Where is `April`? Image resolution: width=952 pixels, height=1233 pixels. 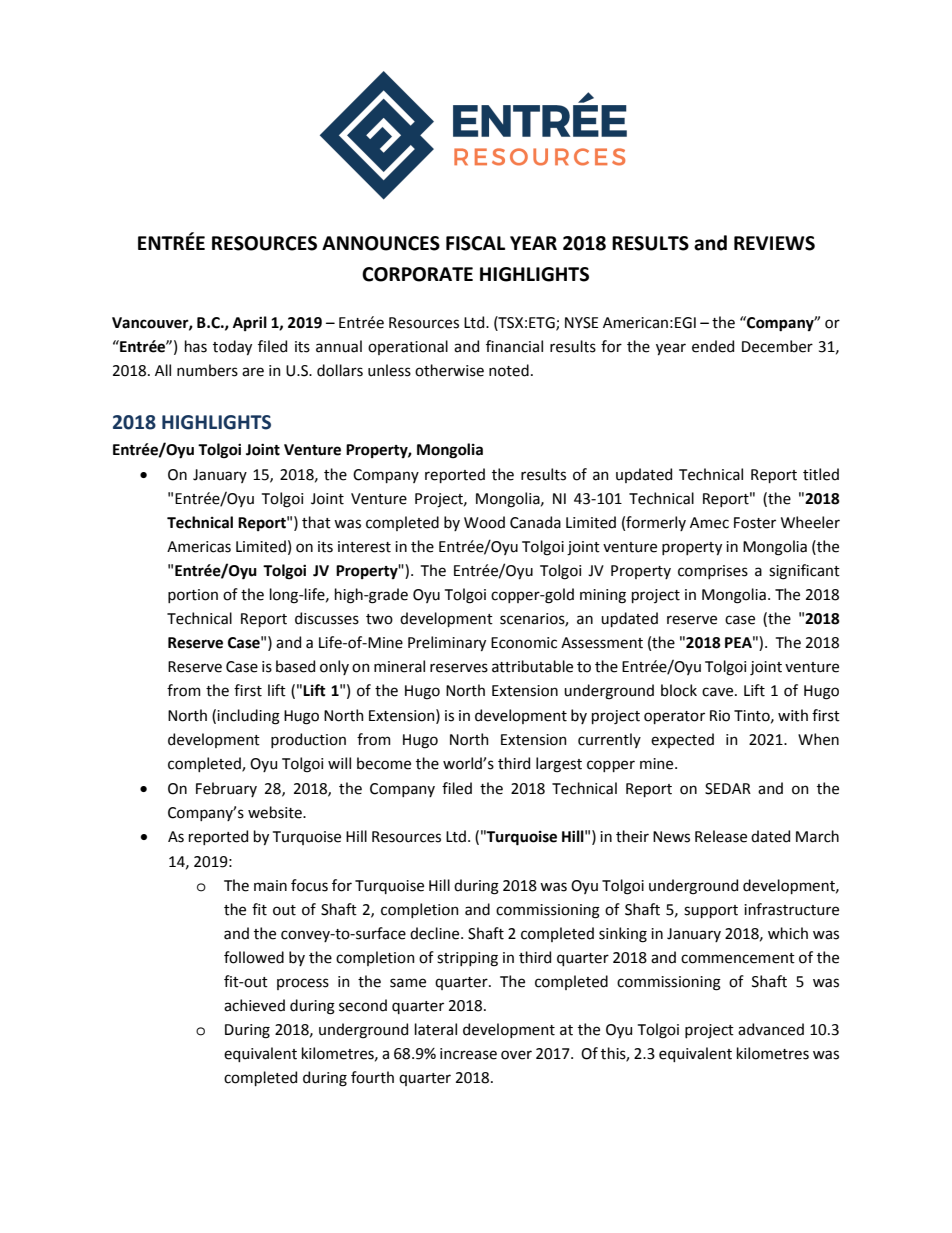 April is located at coordinates (250, 323).
